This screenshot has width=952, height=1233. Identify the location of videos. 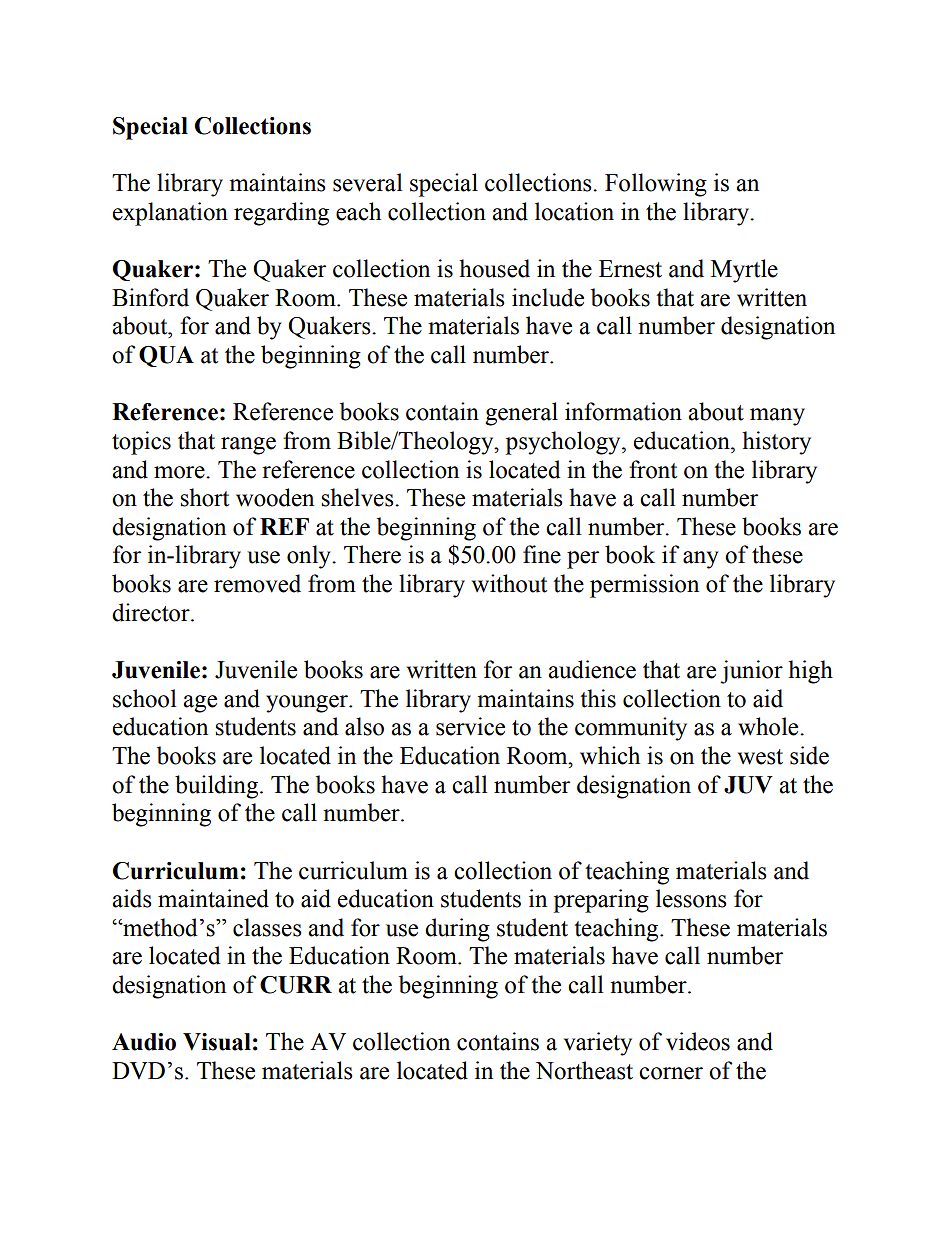
(698, 1041).
